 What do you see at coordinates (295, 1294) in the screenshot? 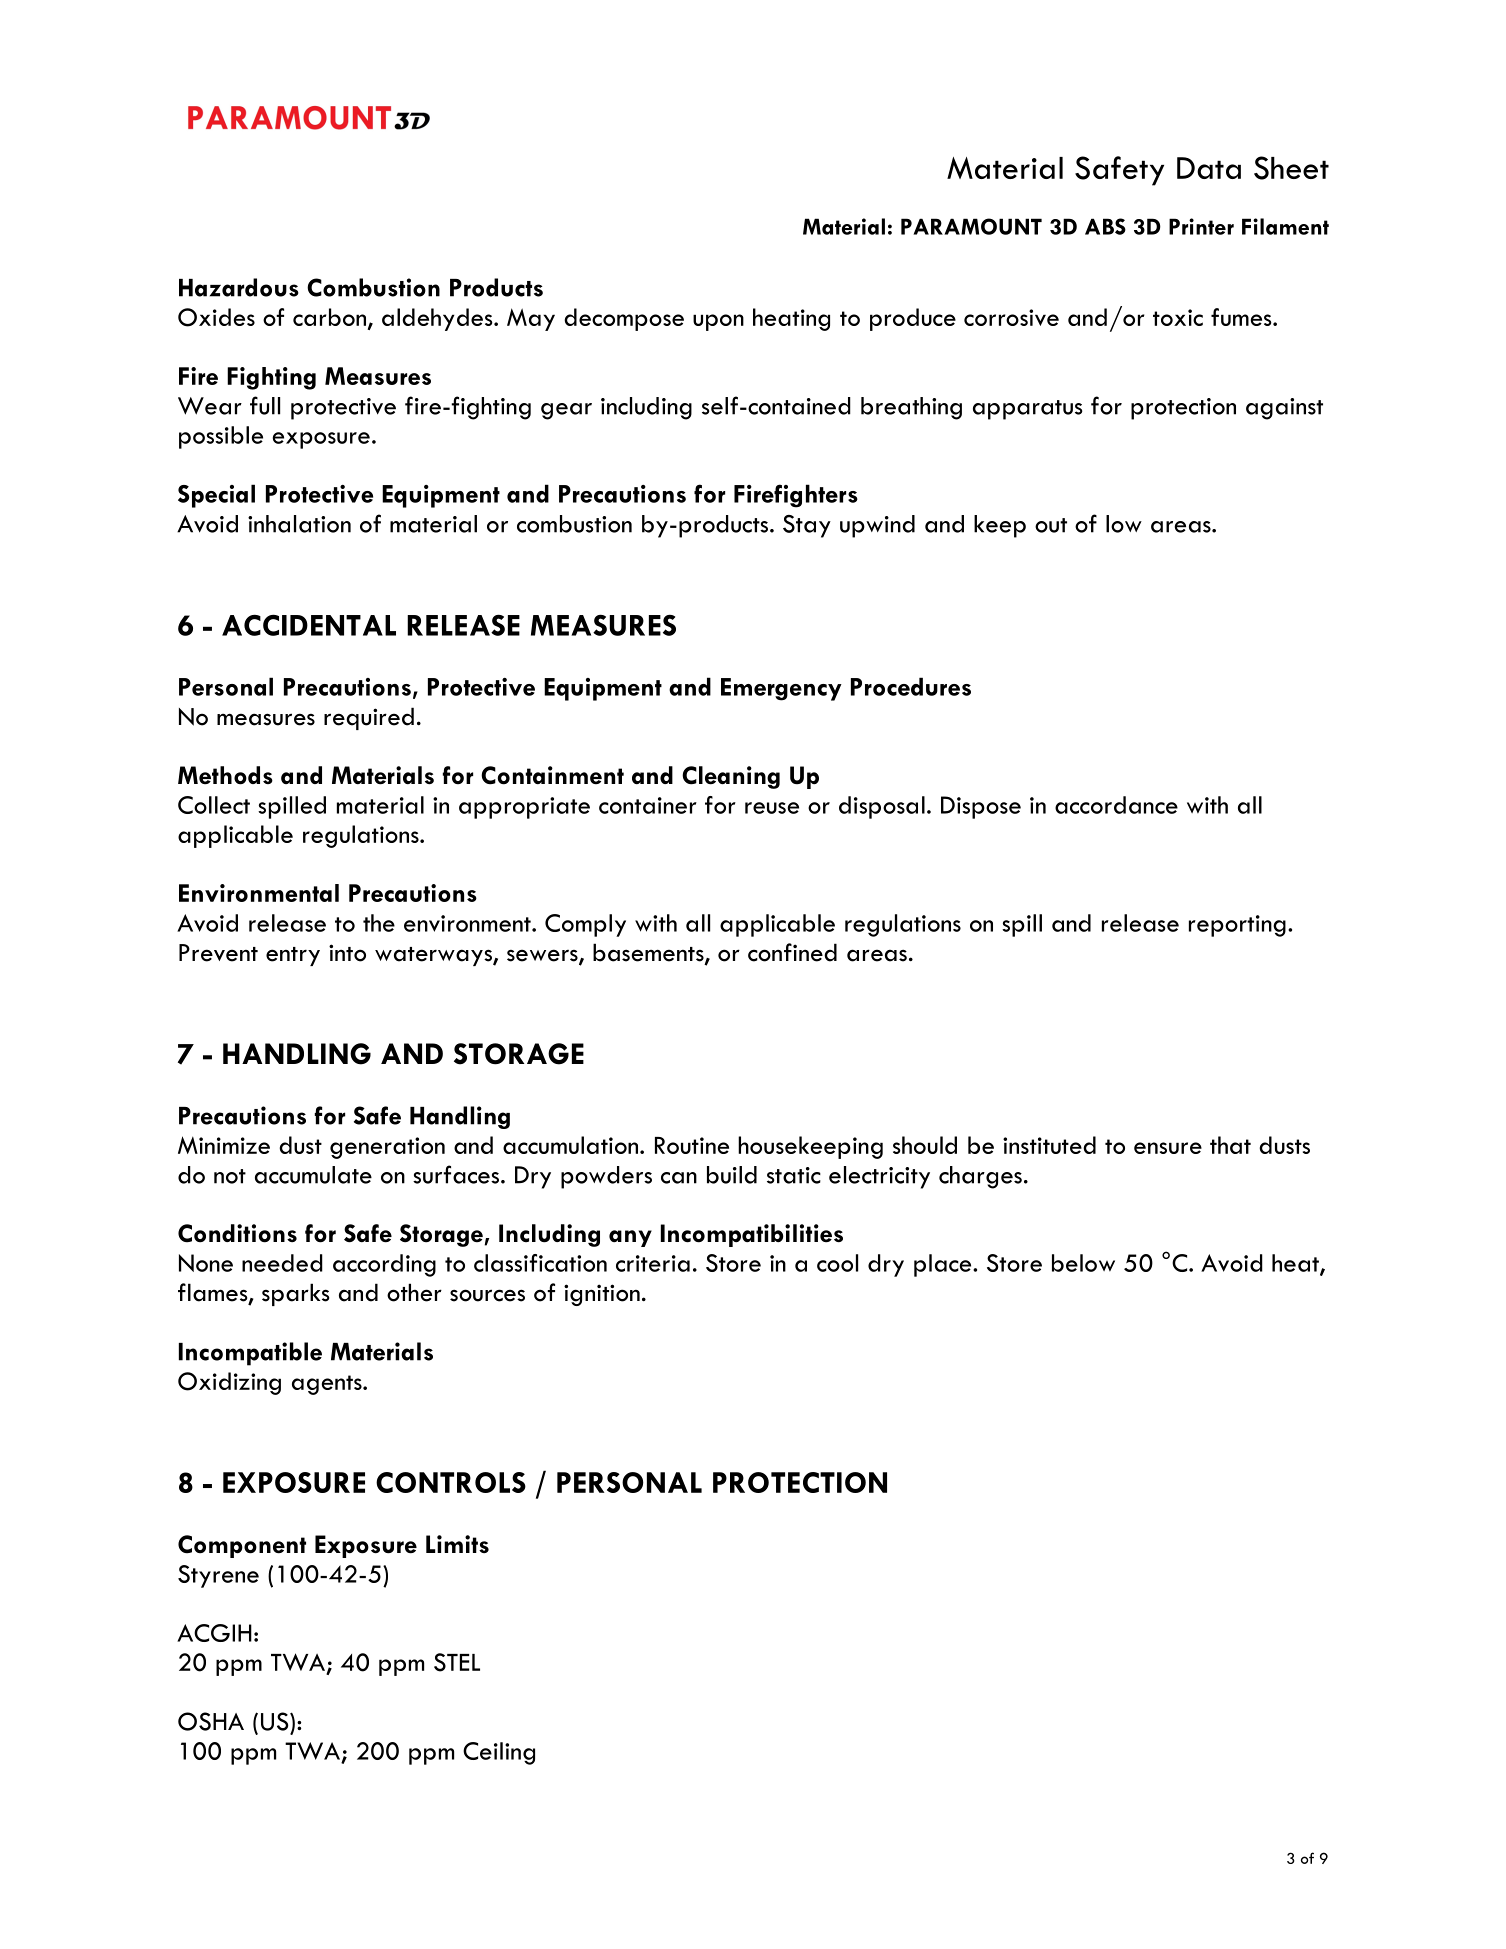
I see `sparks` at bounding box center [295, 1294].
